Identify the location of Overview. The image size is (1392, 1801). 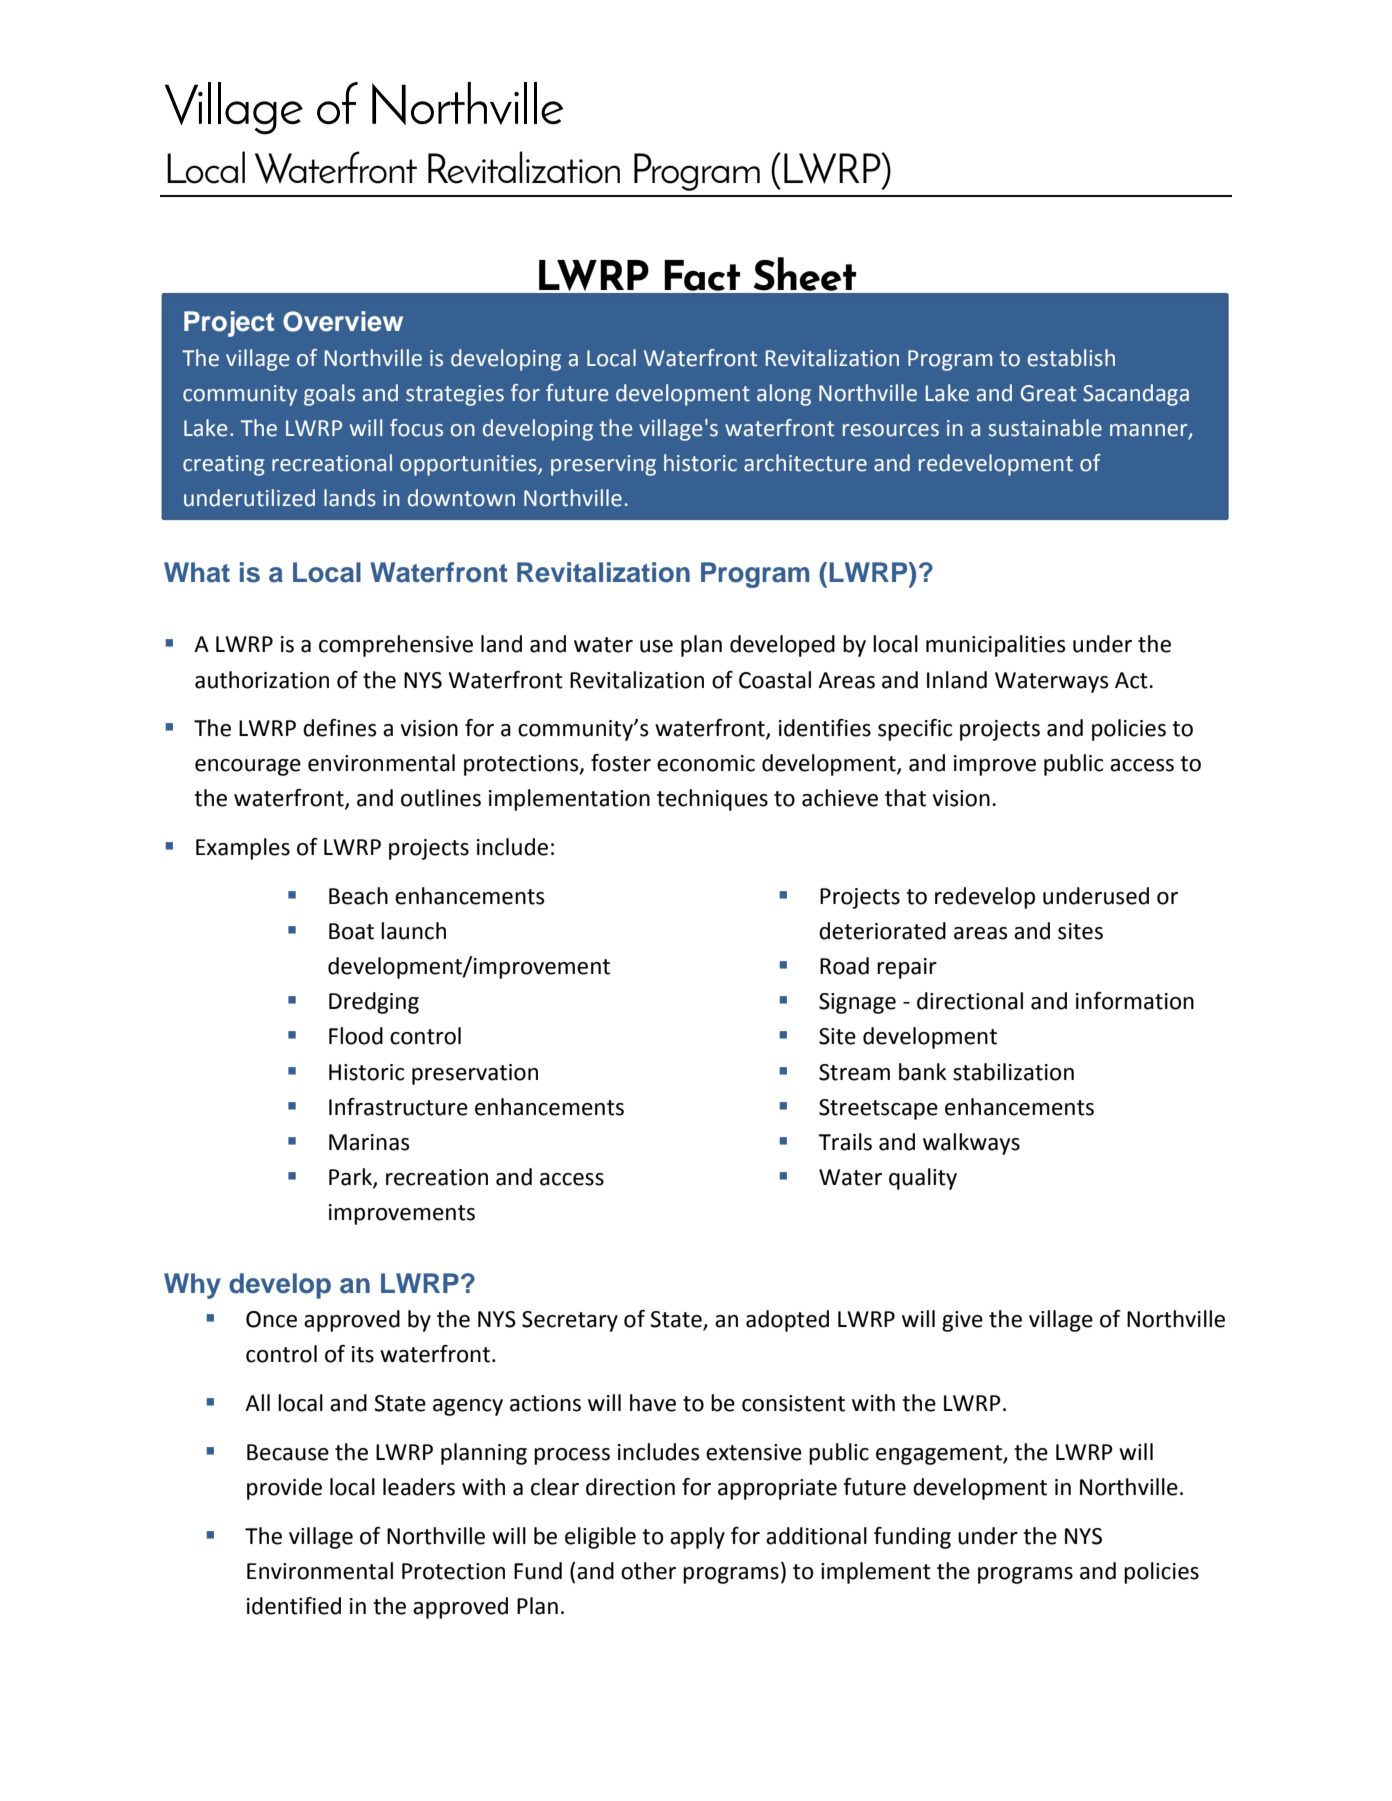
(343, 321).
